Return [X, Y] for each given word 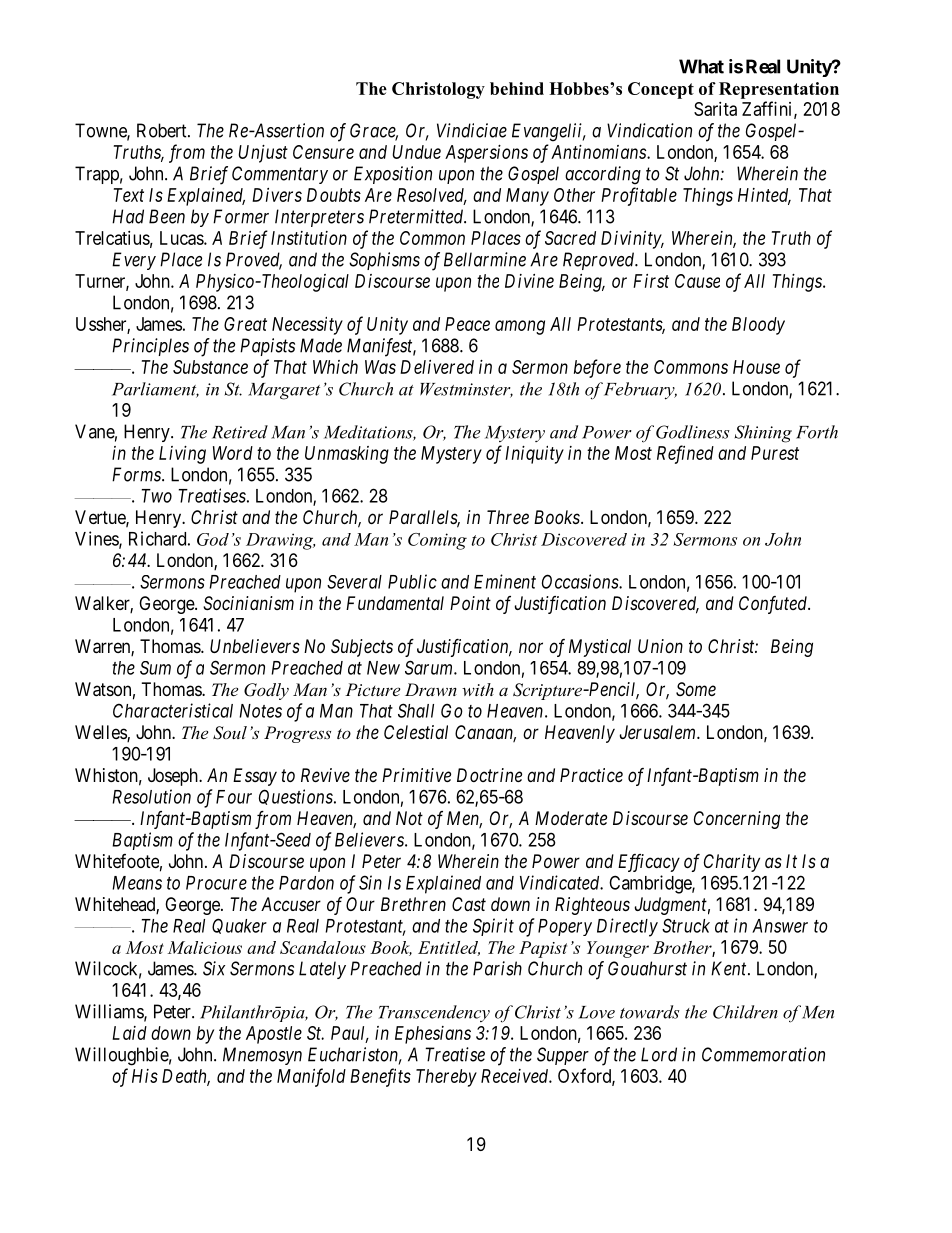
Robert [163, 130]
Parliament [155, 390]
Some [696, 689]
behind [517, 88]
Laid [129, 1033]
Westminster [466, 390]
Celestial [416, 732]
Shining [763, 434]
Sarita [715, 109]
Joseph [174, 777]
